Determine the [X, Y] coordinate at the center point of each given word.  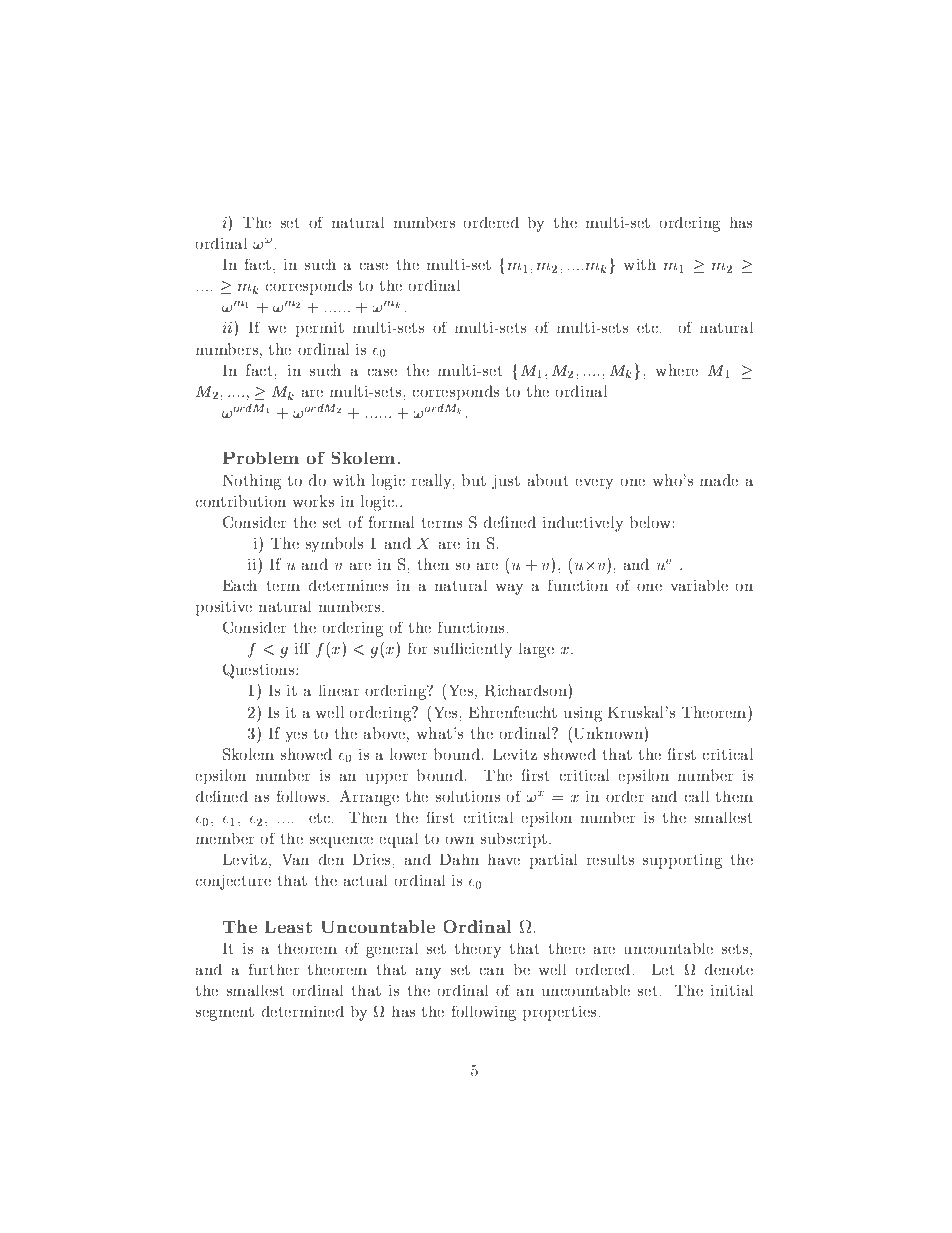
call [697, 796]
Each [240, 585]
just [506, 482]
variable [699, 585]
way [509, 589]
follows [302, 796]
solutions [468, 796]
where [677, 370]
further [274, 969]
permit [320, 329]
